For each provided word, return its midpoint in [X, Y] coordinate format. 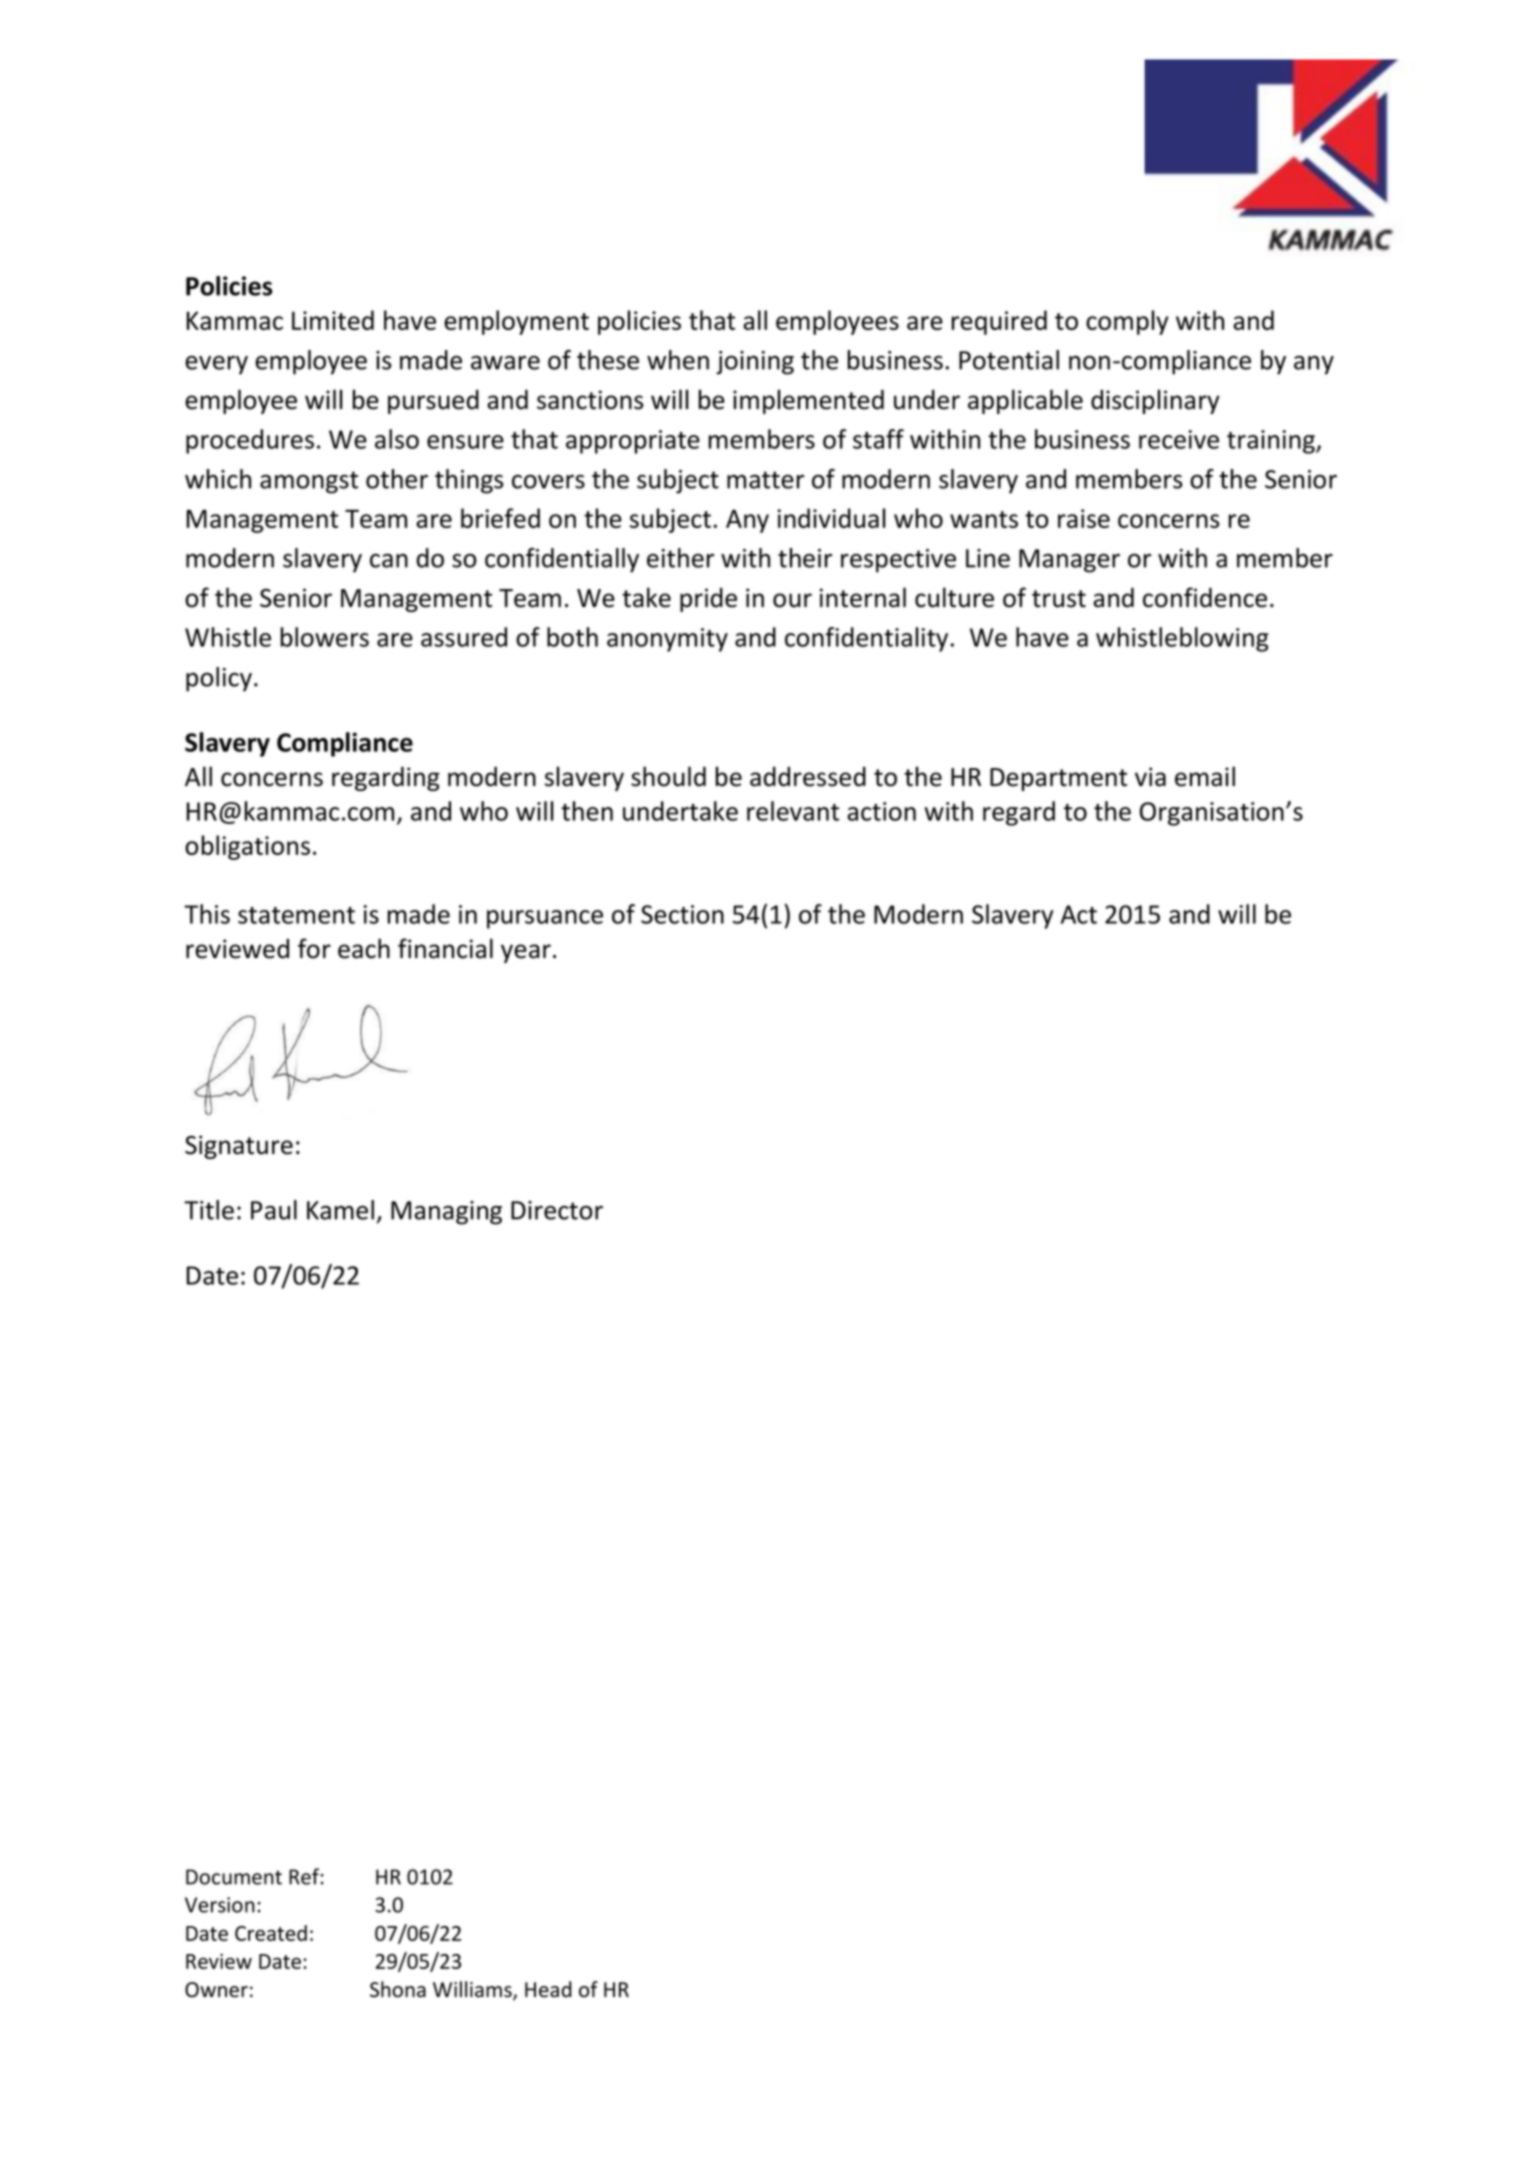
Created [271, 1933]
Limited [333, 320]
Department [1058, 779]
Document [234, 1877]
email [1205, 776]
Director [557, 1210]
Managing [446, 1213]
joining [755, 363]
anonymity [667, 640]
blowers [325, 637]
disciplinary [1155, 401]
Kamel [340, 1210]
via [1150, 777]
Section [682, 914]
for [314, 948]
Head [548, 1989]
